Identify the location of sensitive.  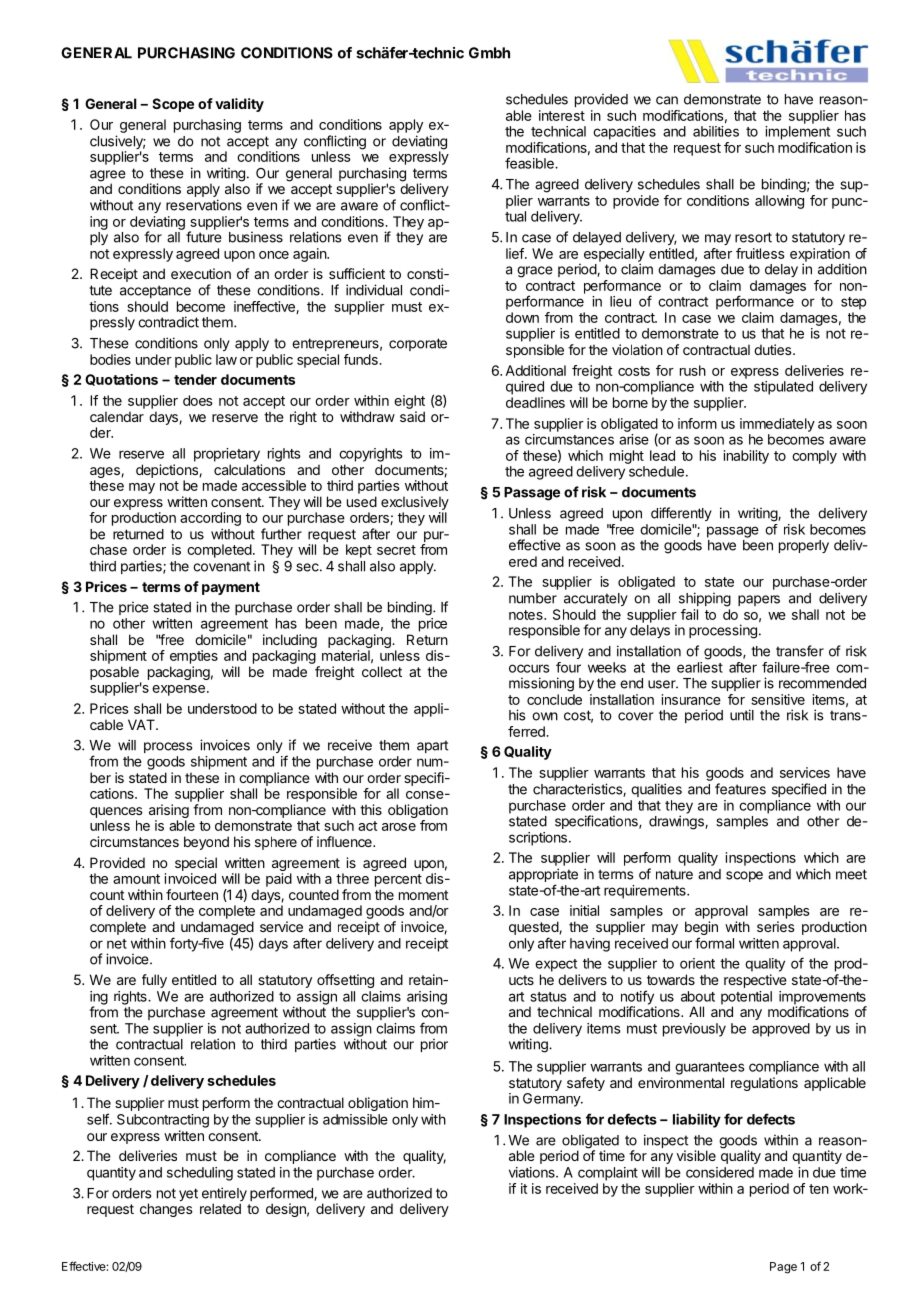
(778, 699).
